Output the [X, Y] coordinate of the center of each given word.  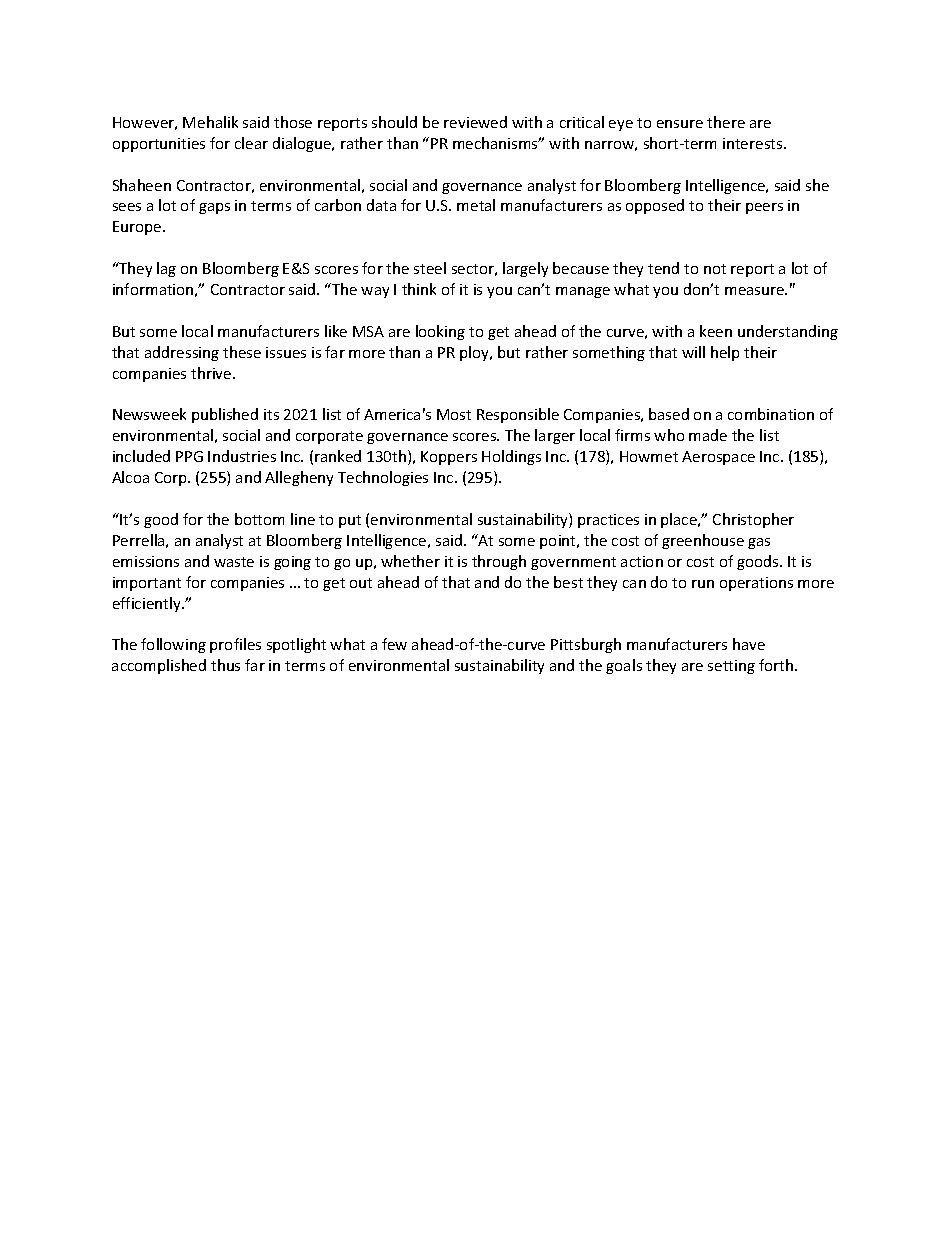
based [669, 414]
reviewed [475, 122]
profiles [235, 645]
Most [454, 414]
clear [251, 143]
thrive [212, 373]
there [726, 122]
